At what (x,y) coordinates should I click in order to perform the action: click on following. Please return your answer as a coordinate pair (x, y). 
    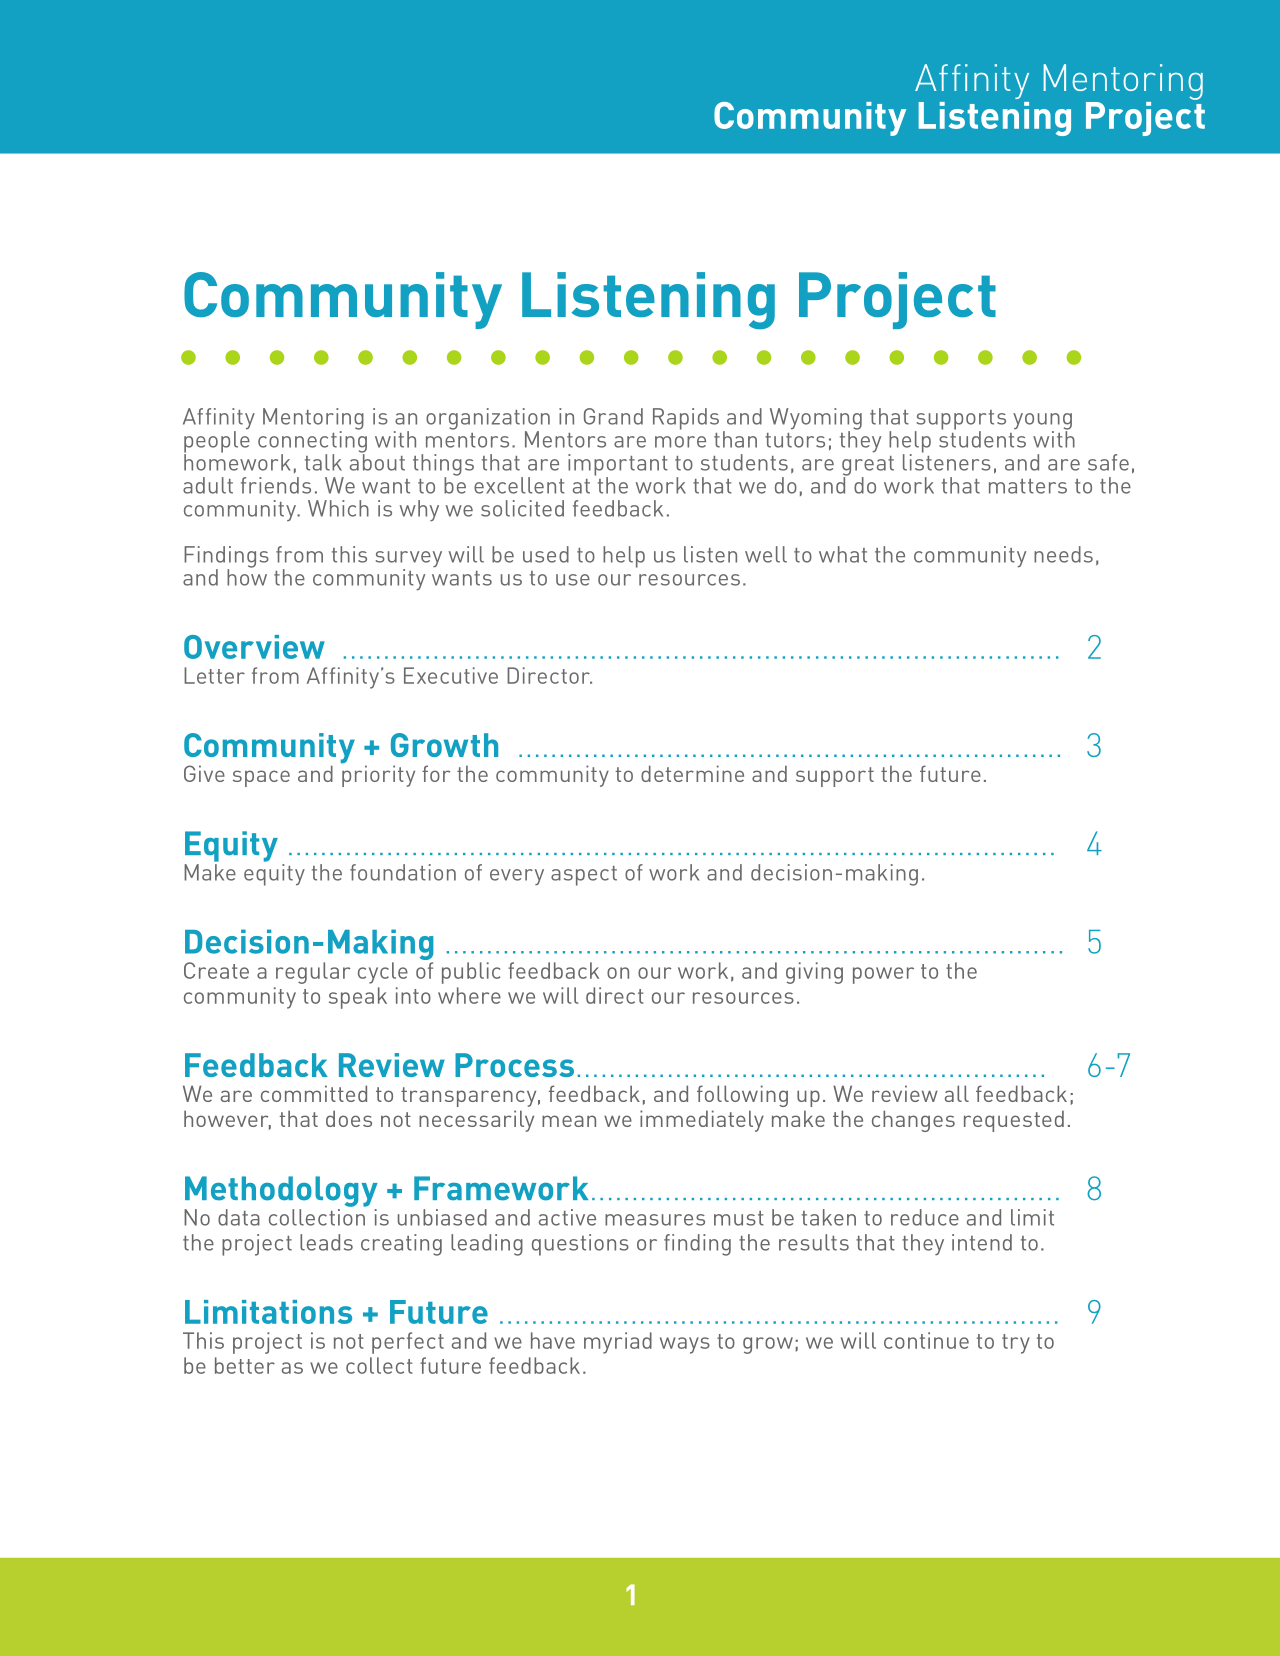
    Looking at the image, I should click on (742, 1096).
